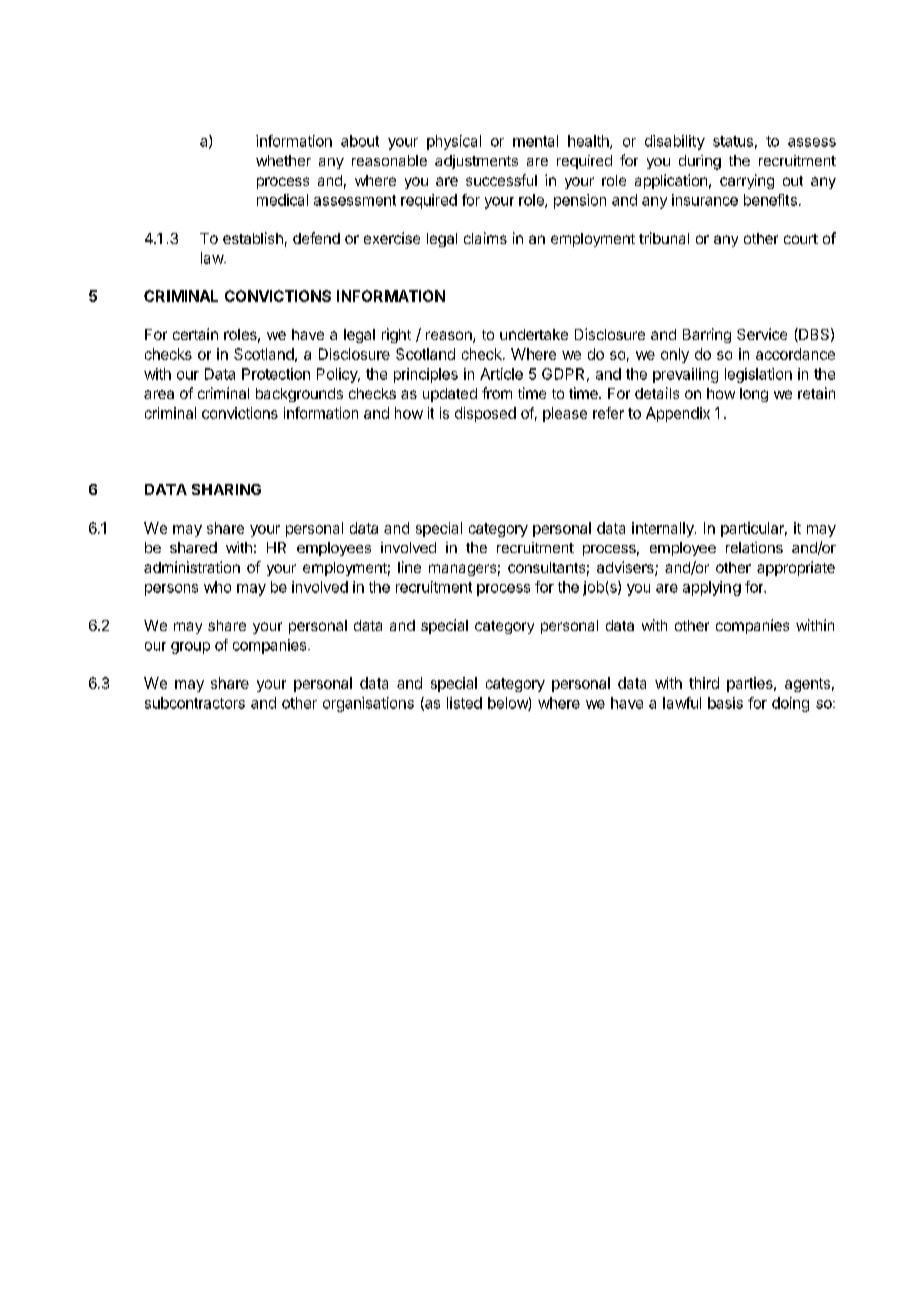 This page has width=924, height=1308. What do you see at coordinates (464, 703) in the page?
I see `listed` at bounding box center [464, 703].
